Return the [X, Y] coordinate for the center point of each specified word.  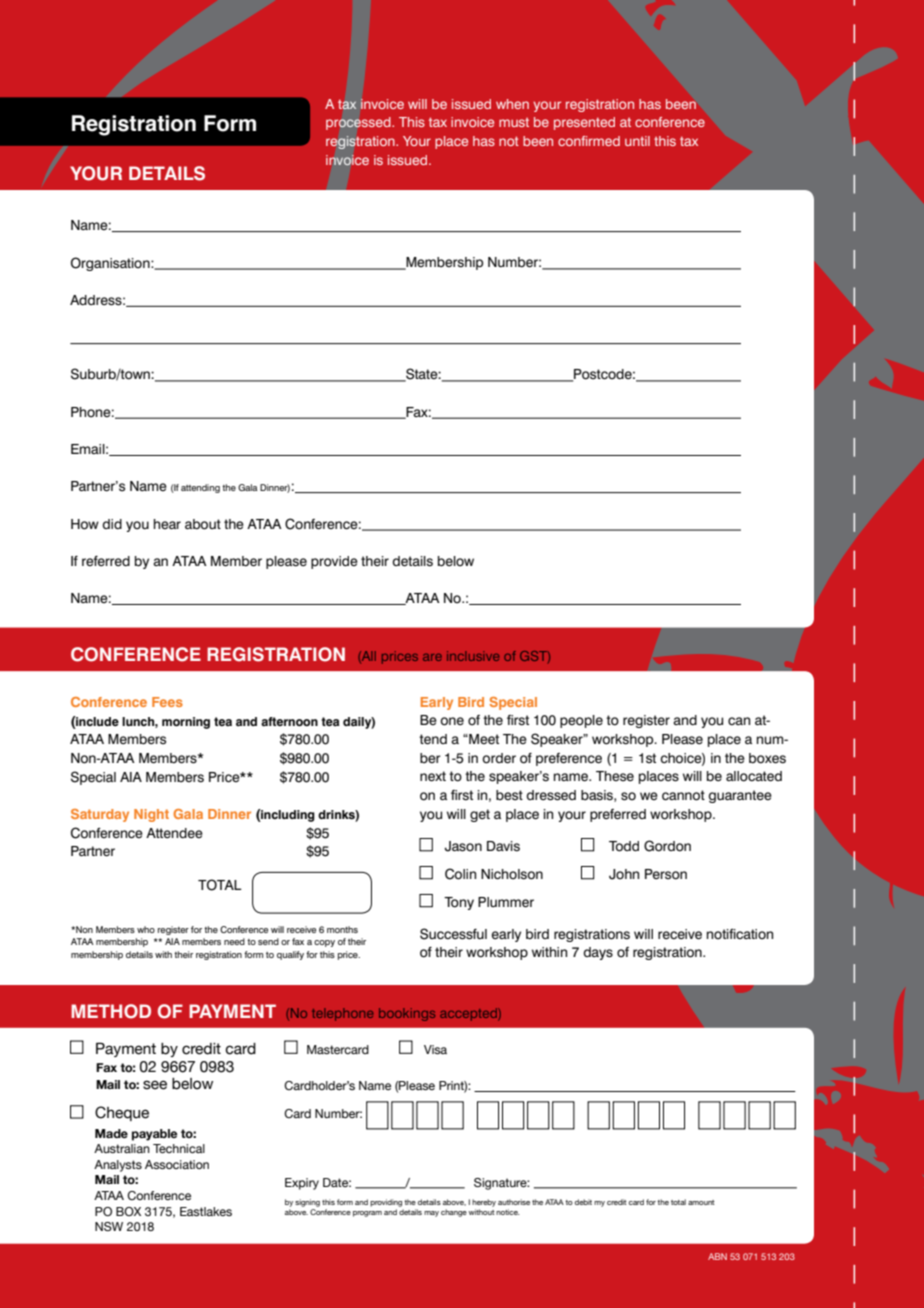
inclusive [473, 656]
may [431, 1214]
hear [167, 524]
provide [334, 562]
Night [151, 815]
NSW [109, 1226]
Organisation [111, 264]
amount [701, 1202]
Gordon [667, 846]
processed [359, 123]
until [637, 141]
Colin [460, 874]
